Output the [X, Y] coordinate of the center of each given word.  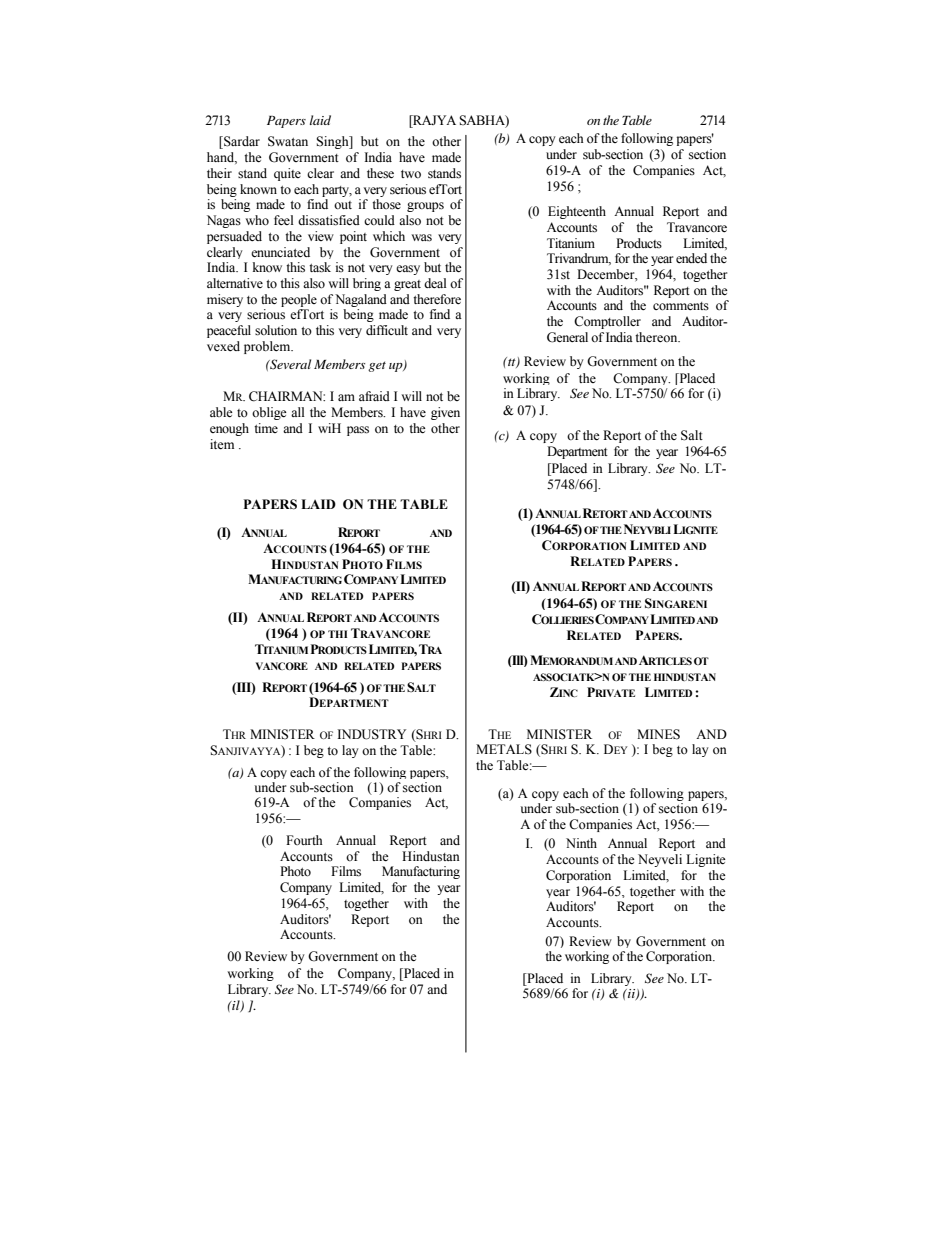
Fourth [304, 840]
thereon [657, 337]
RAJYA [433, 120]
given [445, 413]
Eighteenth [577, 212]
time [266, 428]
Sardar [241, 142]
